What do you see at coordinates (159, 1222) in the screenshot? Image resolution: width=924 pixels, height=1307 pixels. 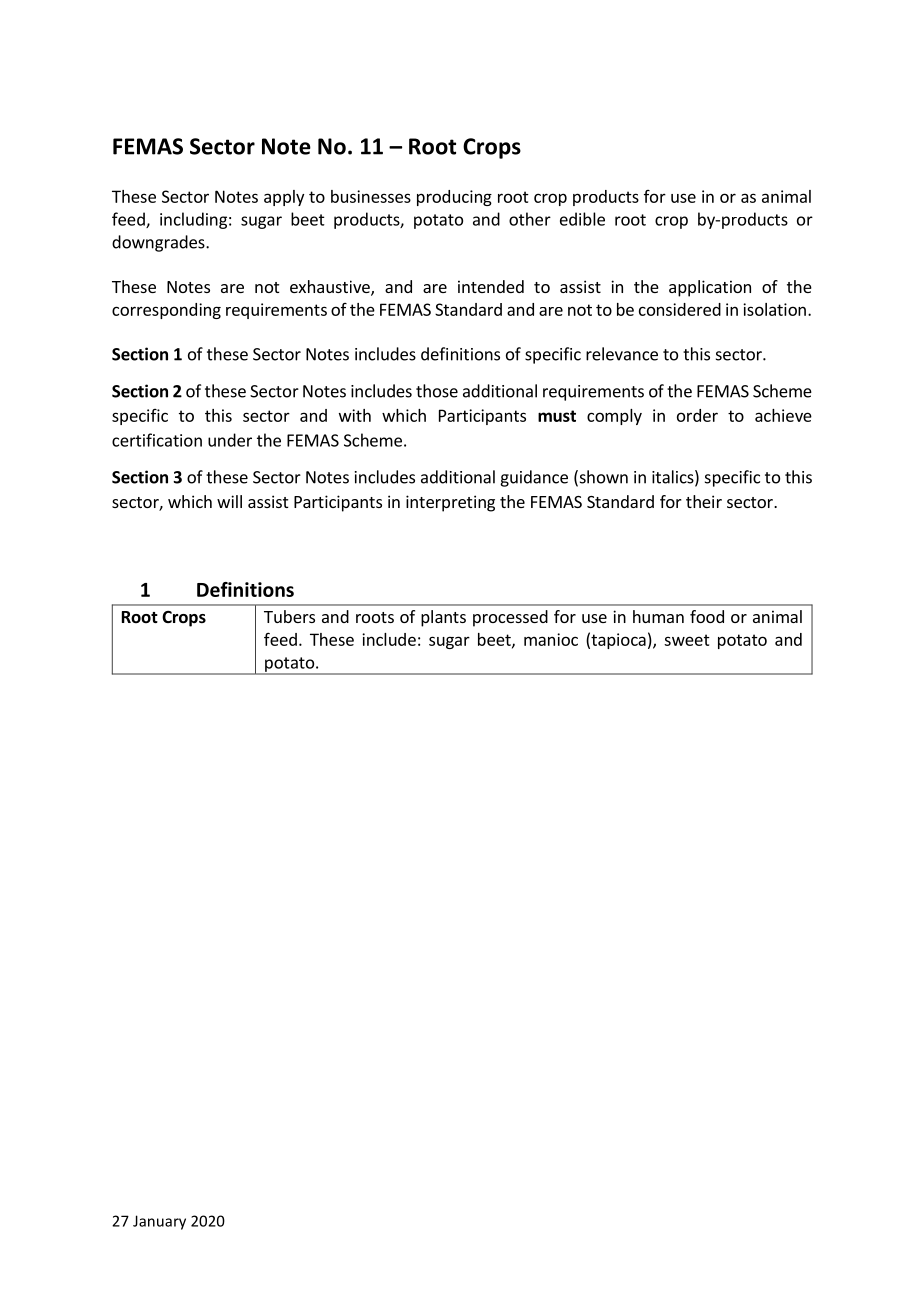 I see `January` at bounding box center [159, 1222].
